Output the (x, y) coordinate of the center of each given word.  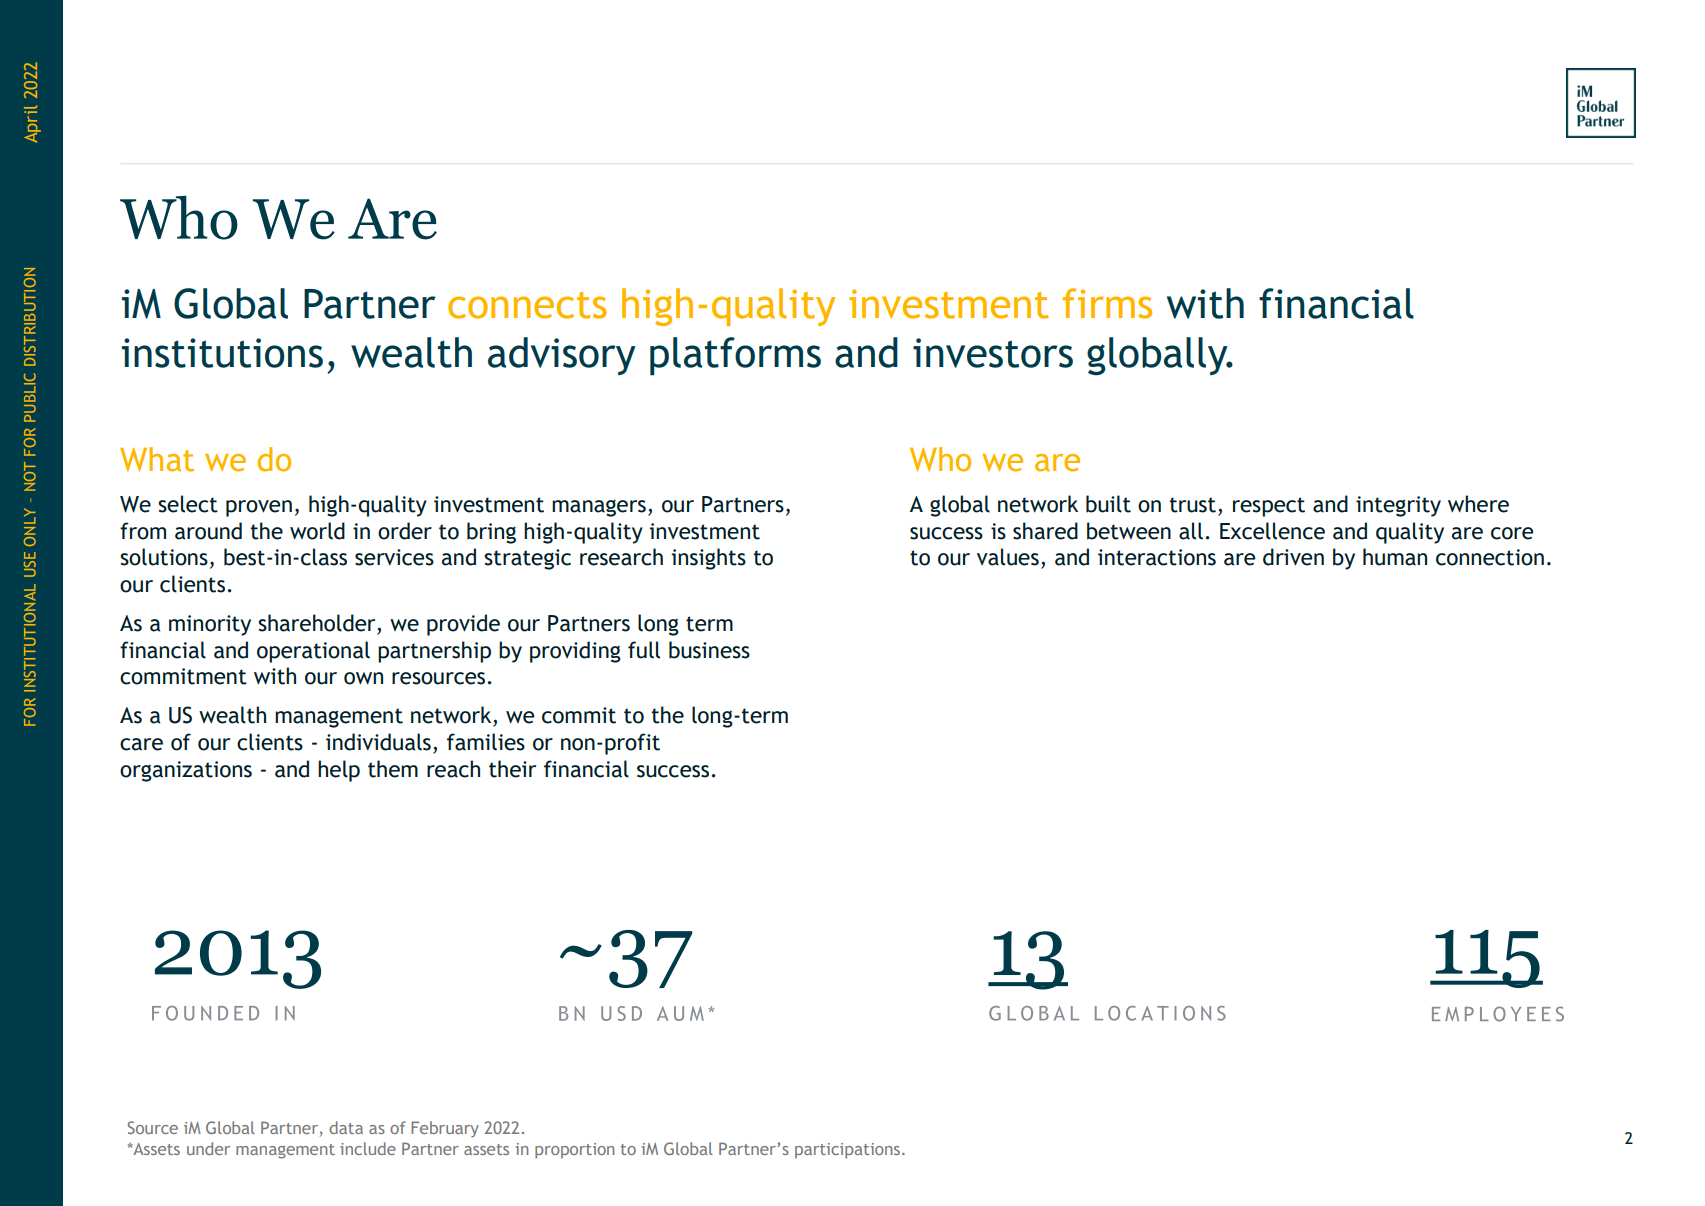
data (346, 1127)
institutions (222, 353)
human (1395, 557)
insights (708, 559)
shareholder (318, 624)
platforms (735, 356)
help (339, 771)
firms (1107, 303)
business (709, 650)
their (512, 769)
